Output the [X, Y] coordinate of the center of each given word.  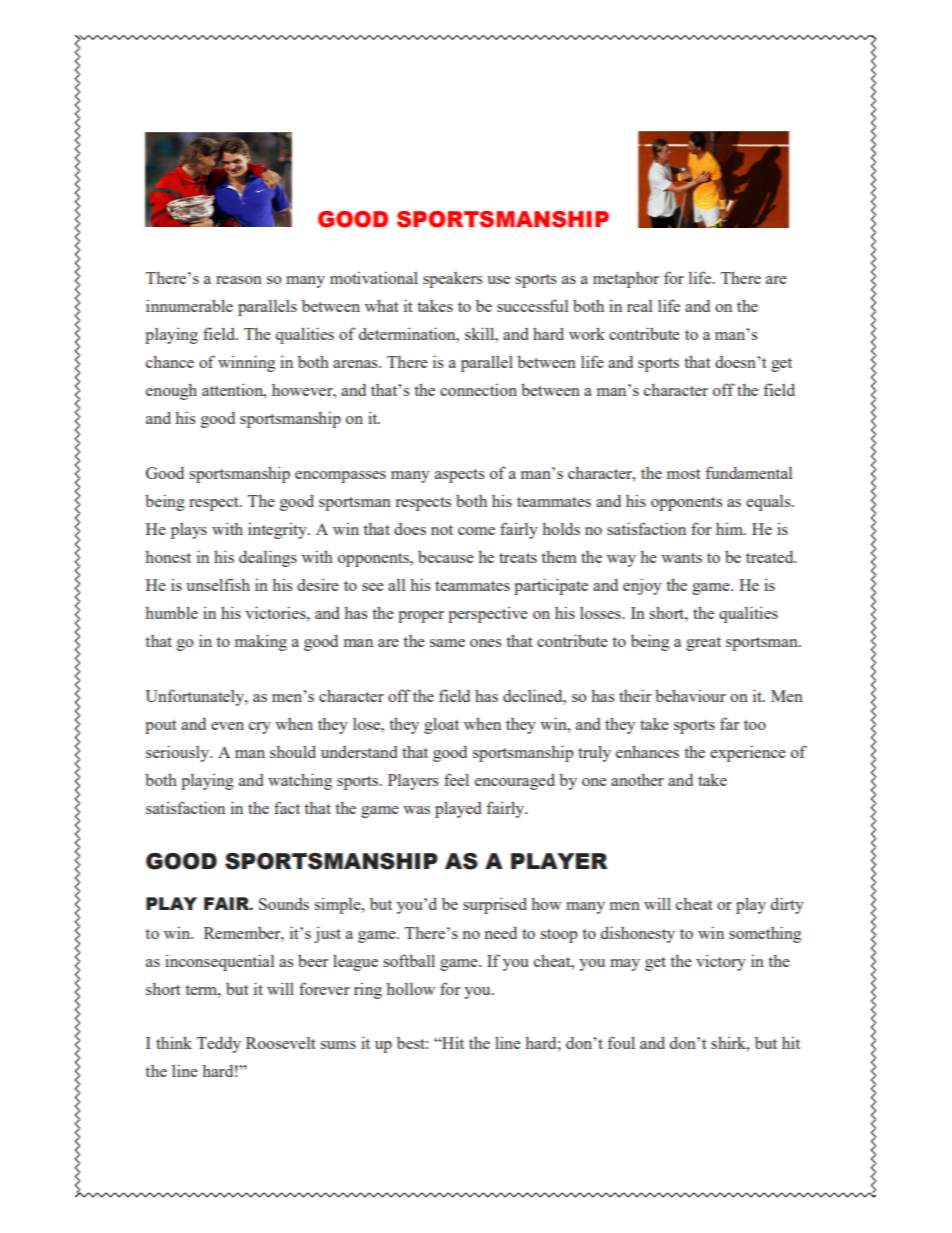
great [703, 644]
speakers [453, 280]
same [447, 643]
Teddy [219, 1045]
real [639, 306]
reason [239, 280]
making [261, 642]
